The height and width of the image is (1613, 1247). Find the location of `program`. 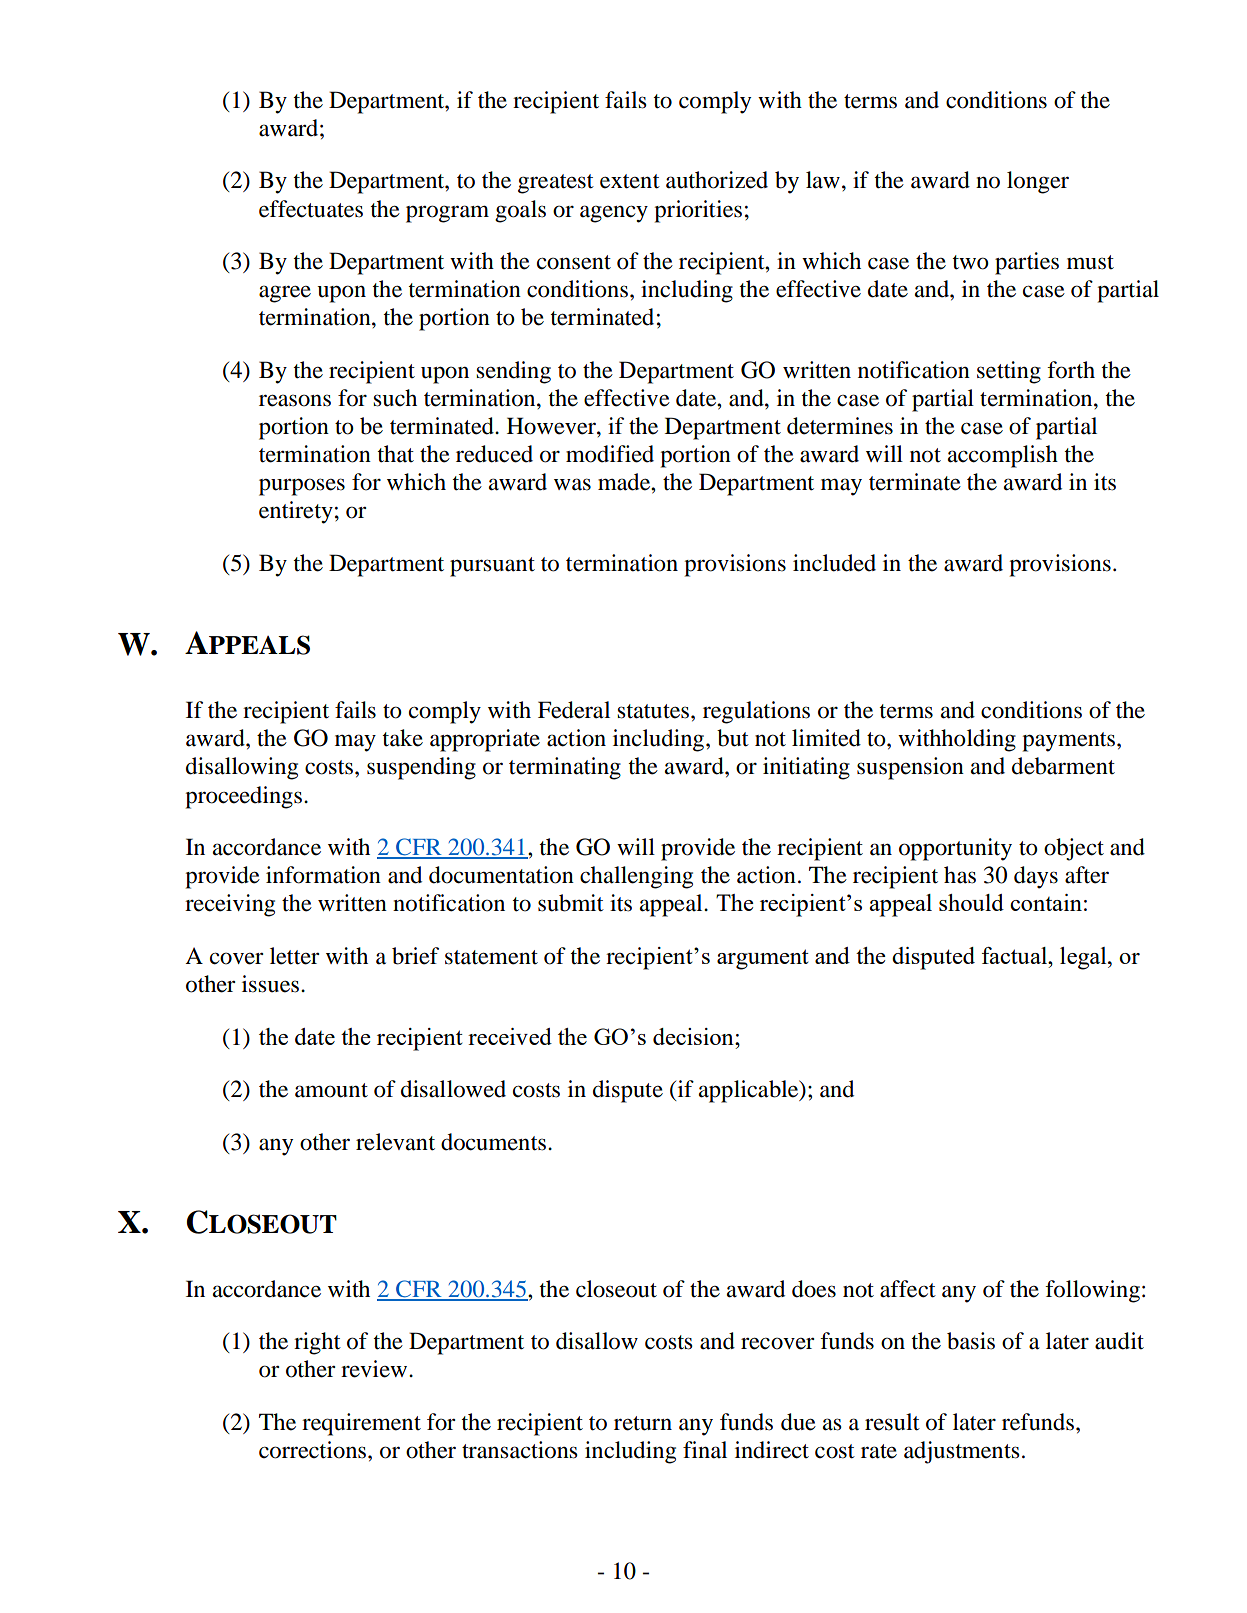

program is located at coordinates (447, 214).
